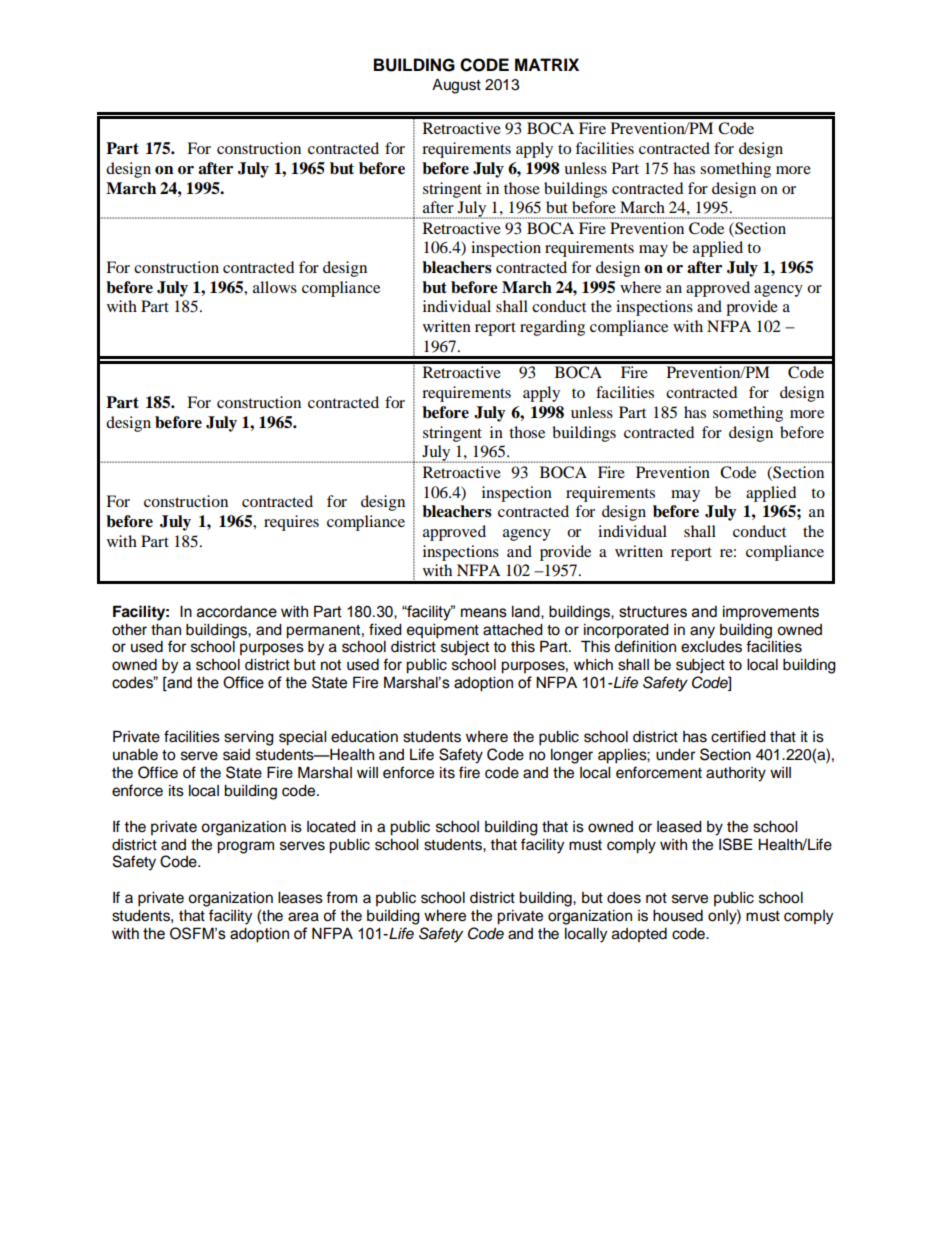 The height and width of the page is (1233, 952). Describe the element at coordinates (547, 64) in the page. I see `MATRIX` at that location.
